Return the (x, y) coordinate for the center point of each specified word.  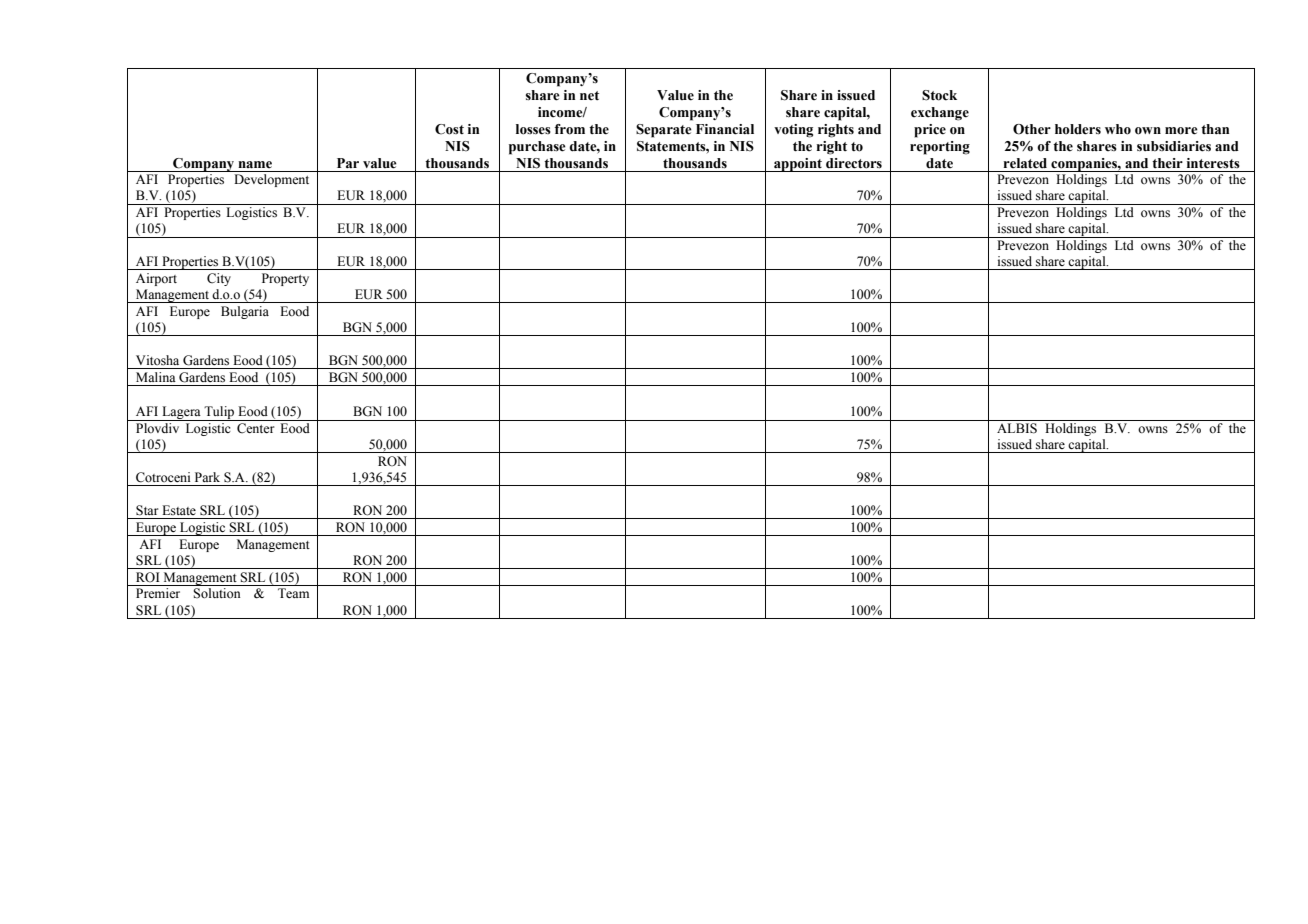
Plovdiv (157, 428)
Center (256, 428)
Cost (449, 129)
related (1025, 163)
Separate (664, 131)
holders (1078, 129)
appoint (798, 165)
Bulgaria (245, 312)
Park (207, 477)
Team (293, 593)
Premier (158, 593)
